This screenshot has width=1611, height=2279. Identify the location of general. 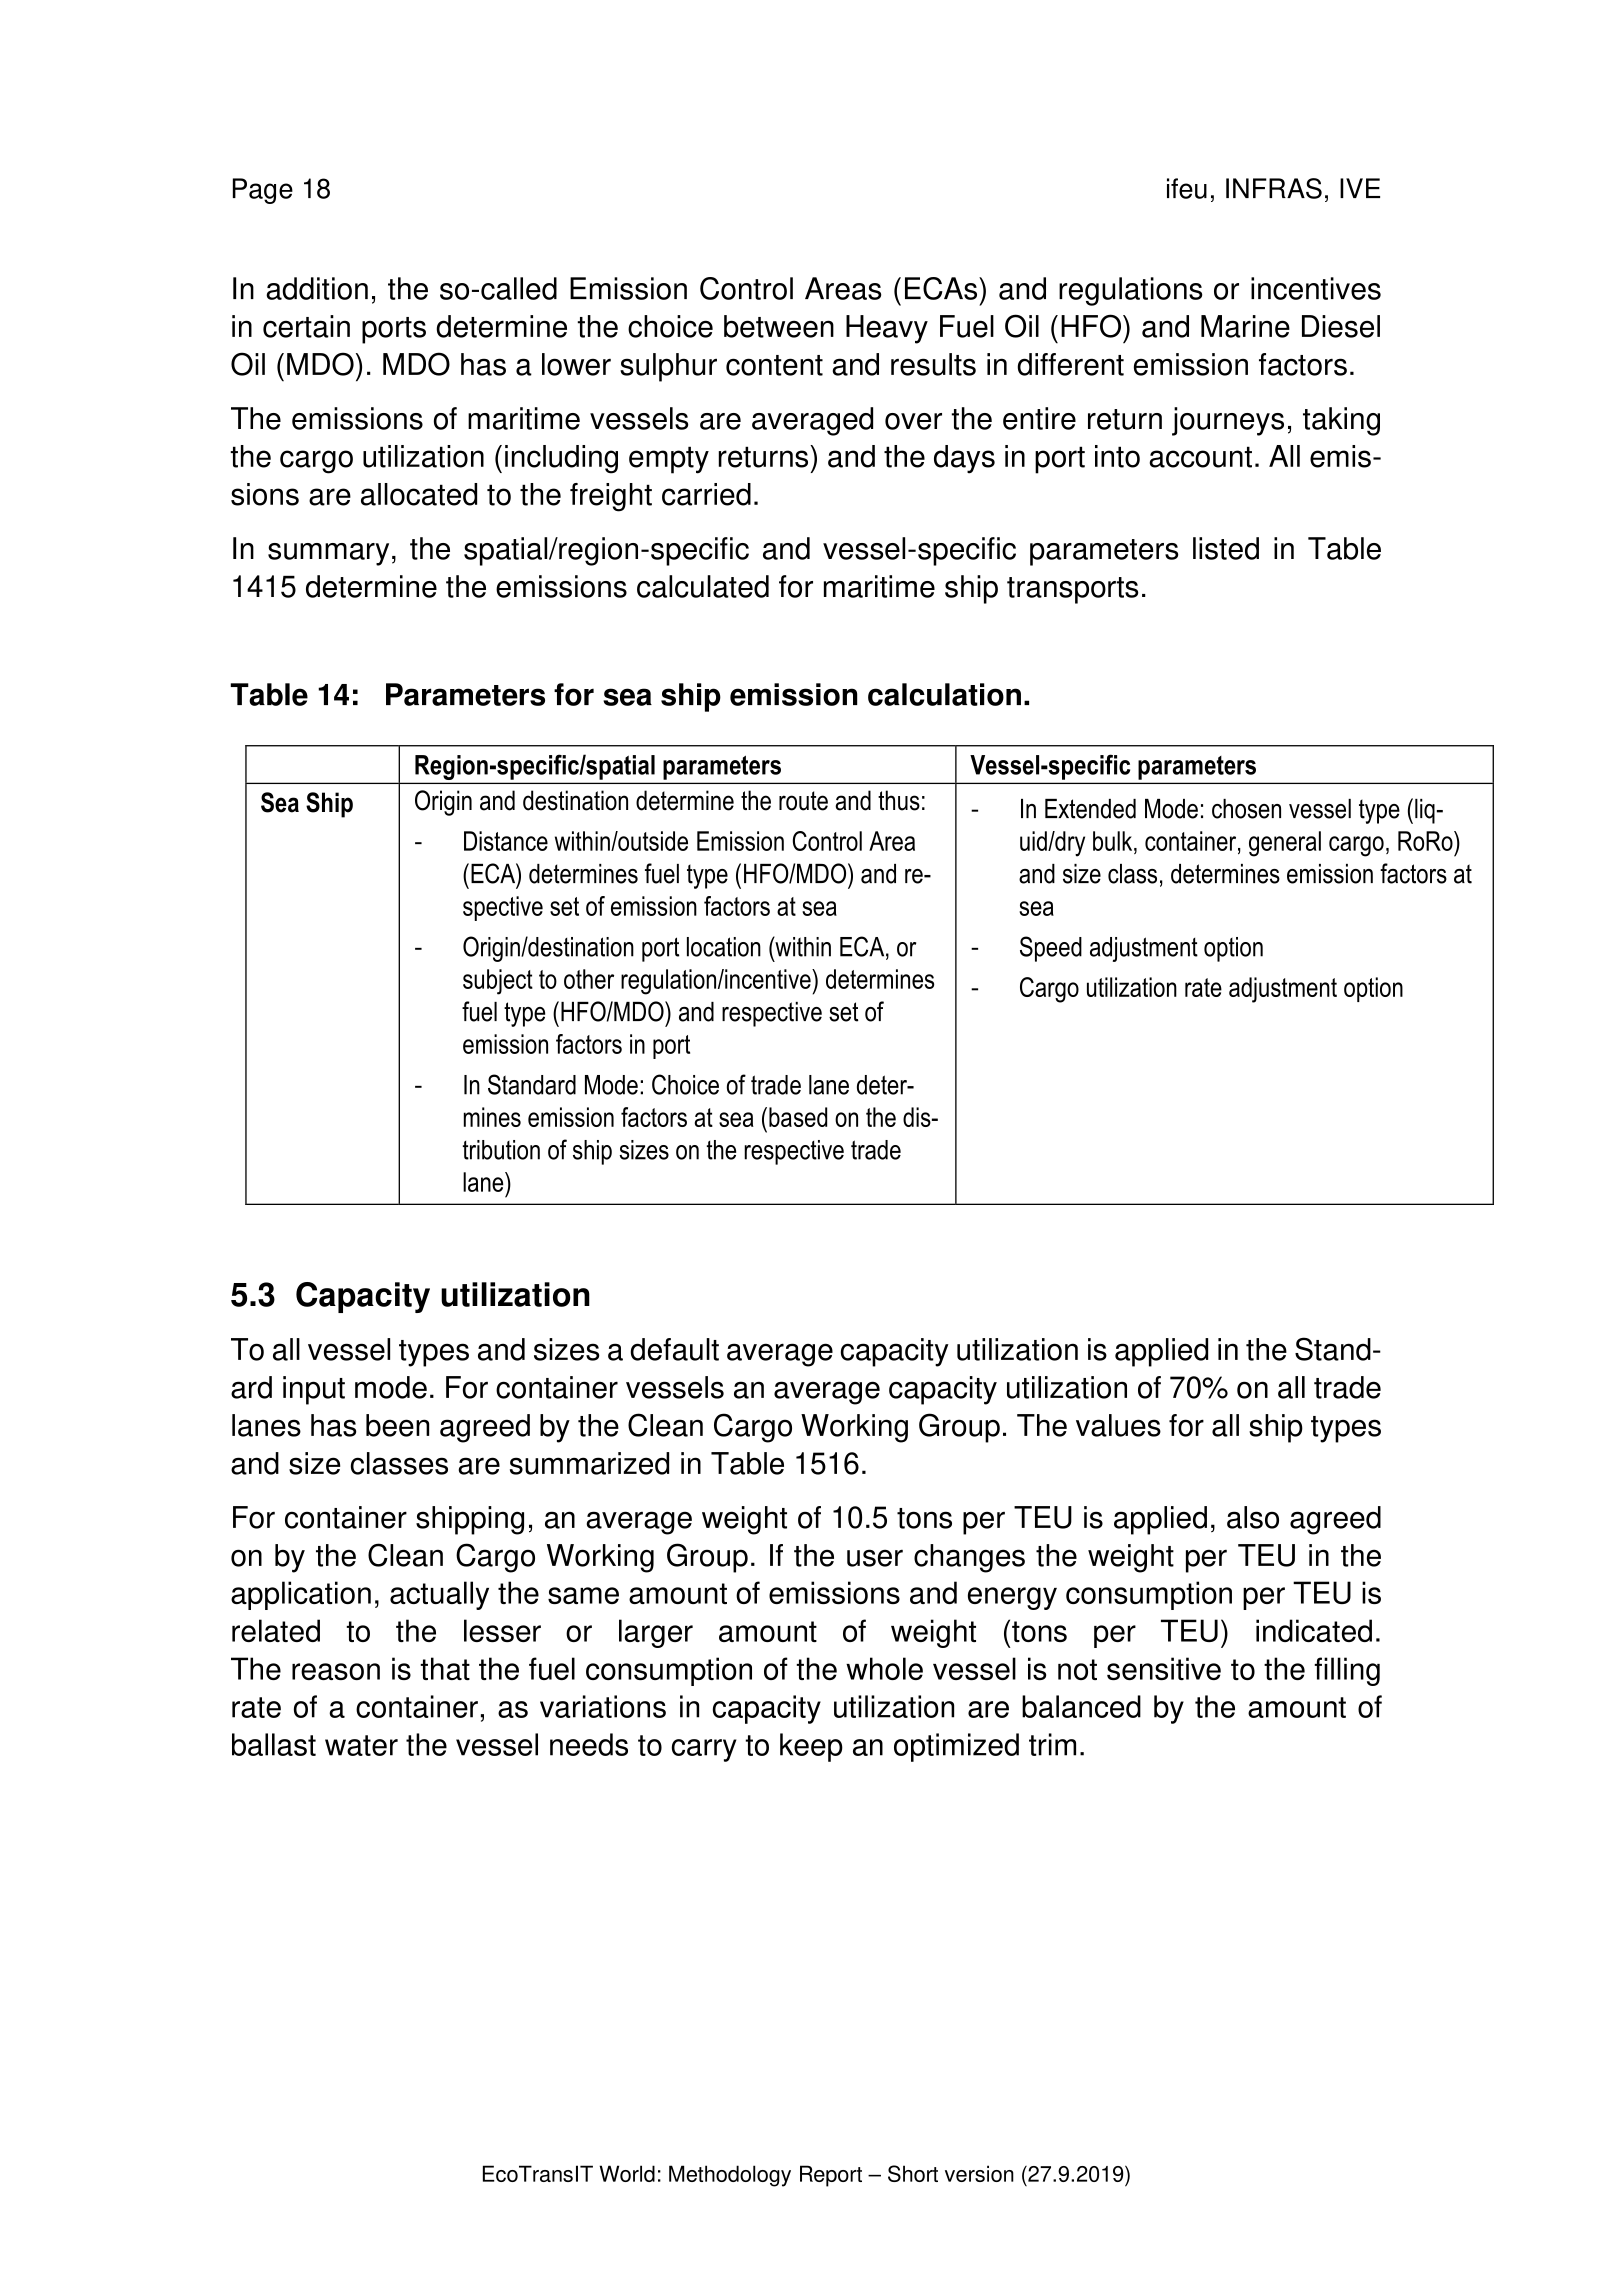
(1285, 844).
